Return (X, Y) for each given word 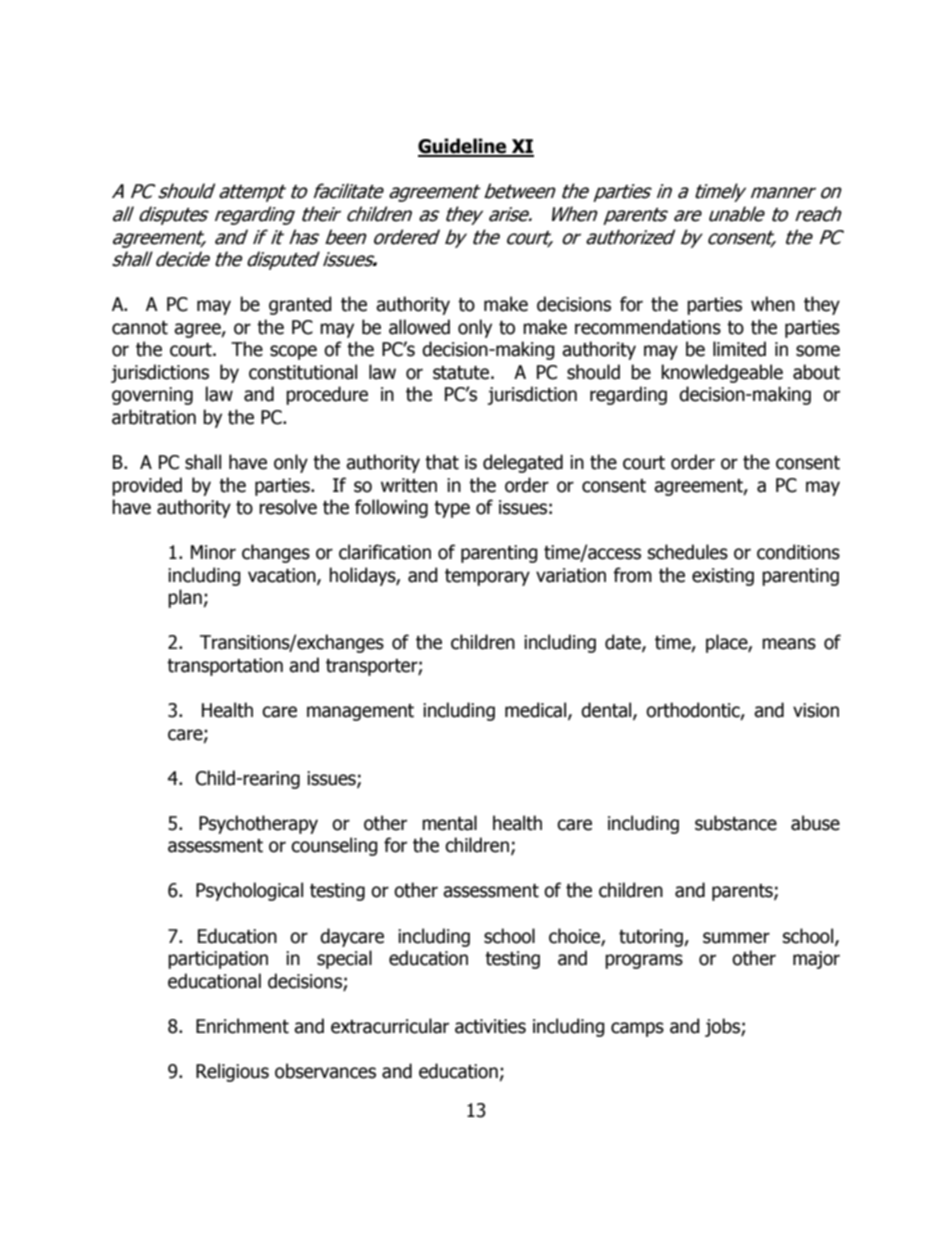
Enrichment (242, 1026)
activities (490, 1026)
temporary (487, 577)
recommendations (648, 327)
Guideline (463, 147)
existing (723, 577)
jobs (723, 1027)
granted (300, 305)
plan (185, 598)
